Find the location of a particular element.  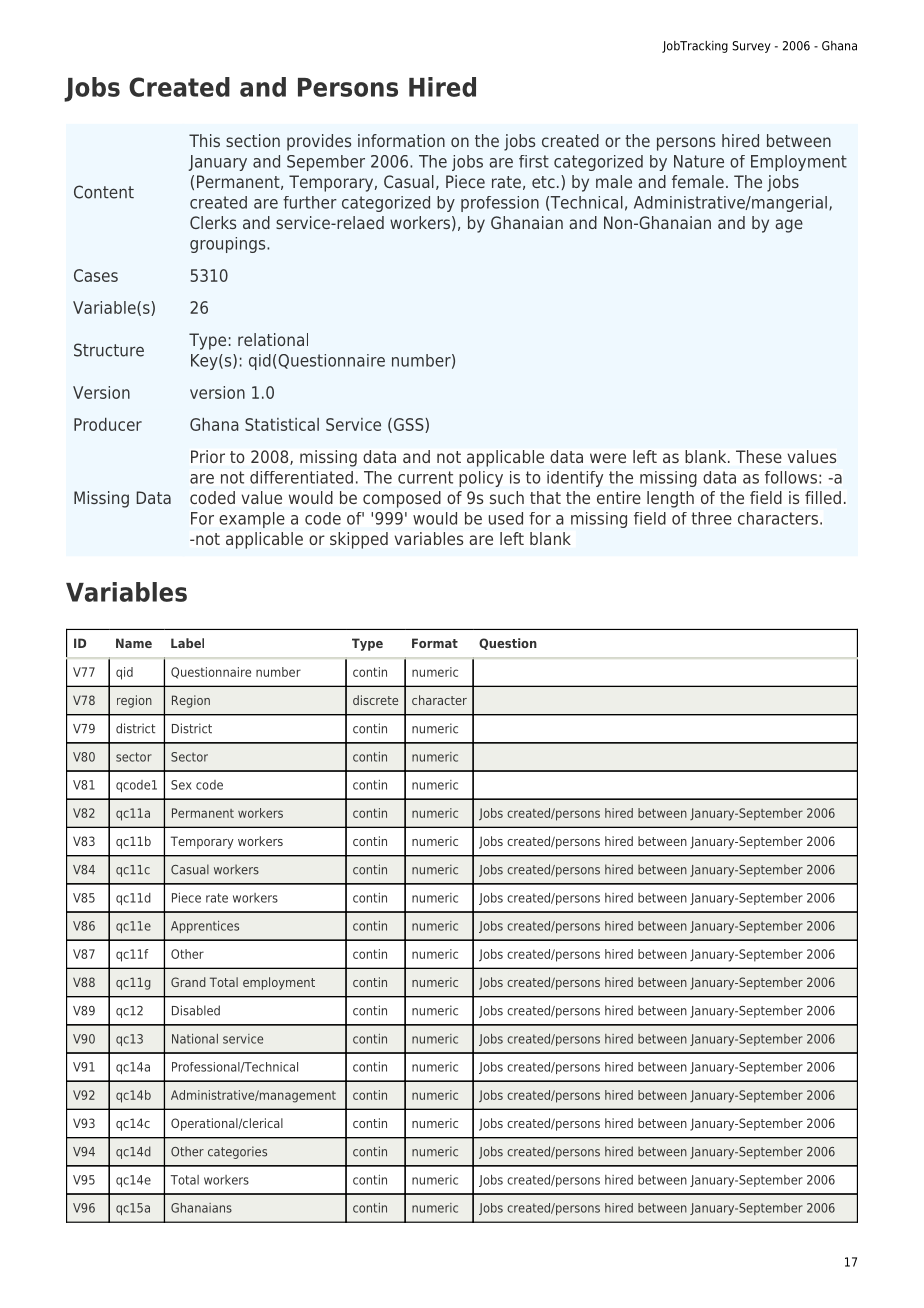

Disabled is located at coordinates (196, 1010).
